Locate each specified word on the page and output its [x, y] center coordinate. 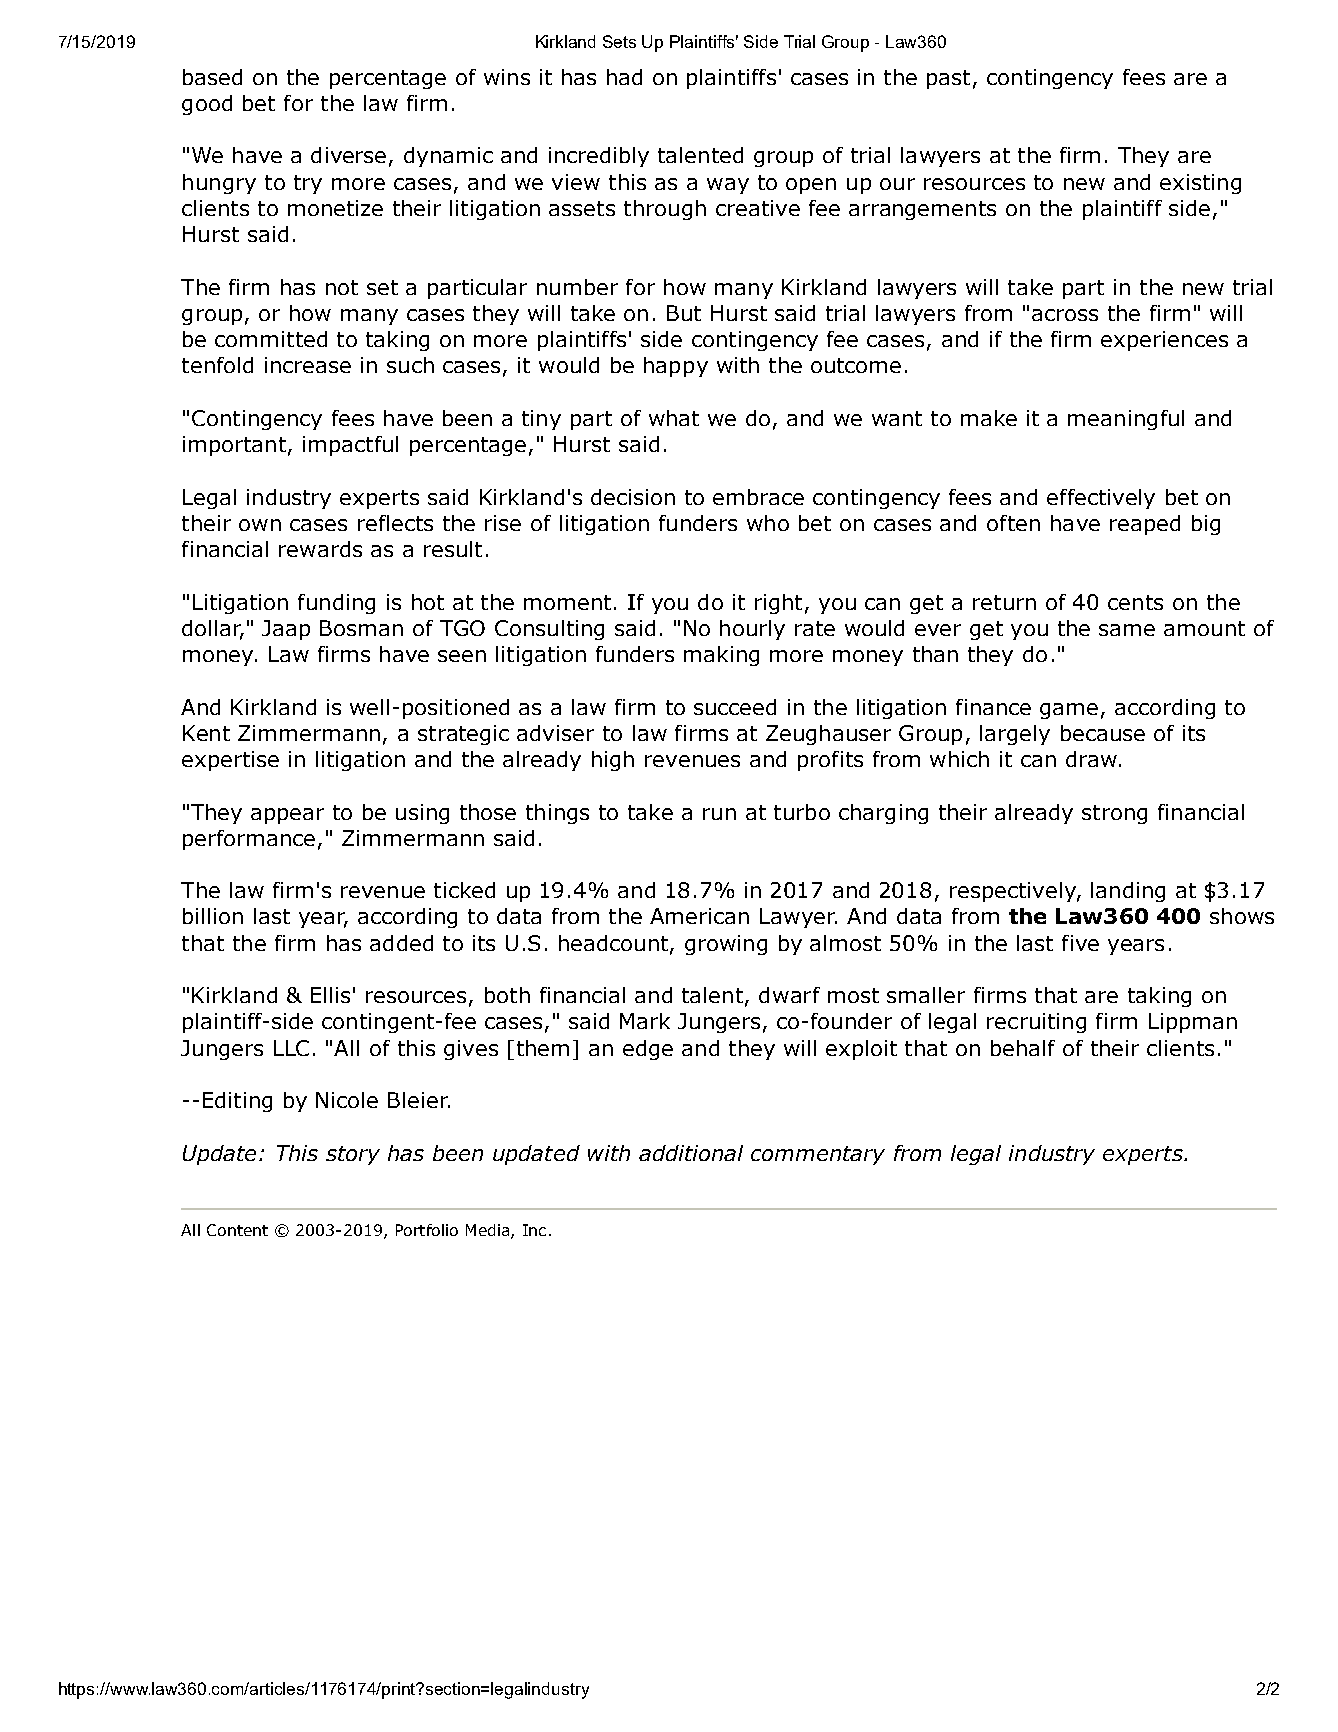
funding [336, 604]
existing [1200, 184]
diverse [348, 155]
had [624, 77]
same [1127, 630]
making [721, 656]
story [353, 1155]
